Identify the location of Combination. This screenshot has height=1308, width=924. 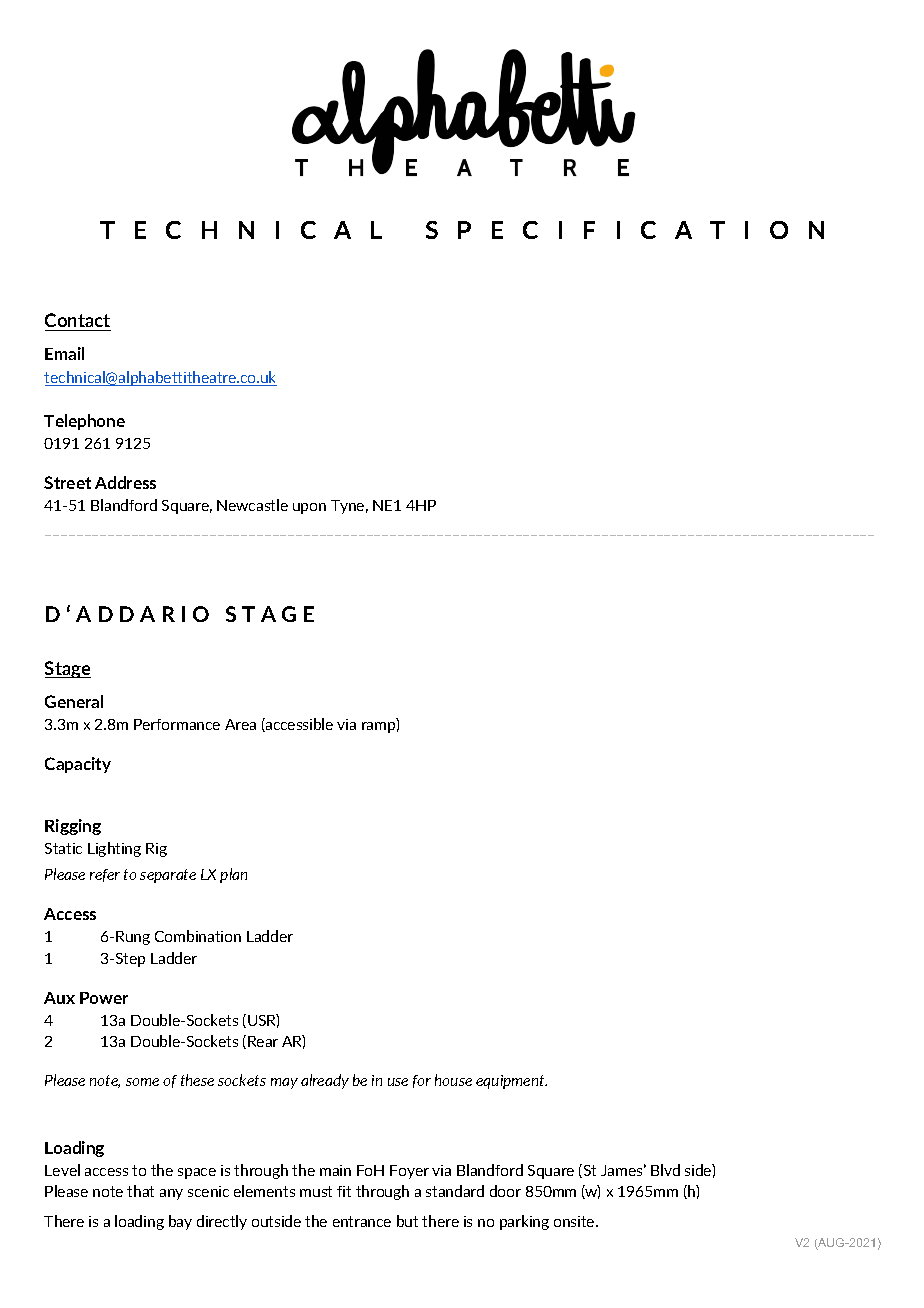
(198, 936).
